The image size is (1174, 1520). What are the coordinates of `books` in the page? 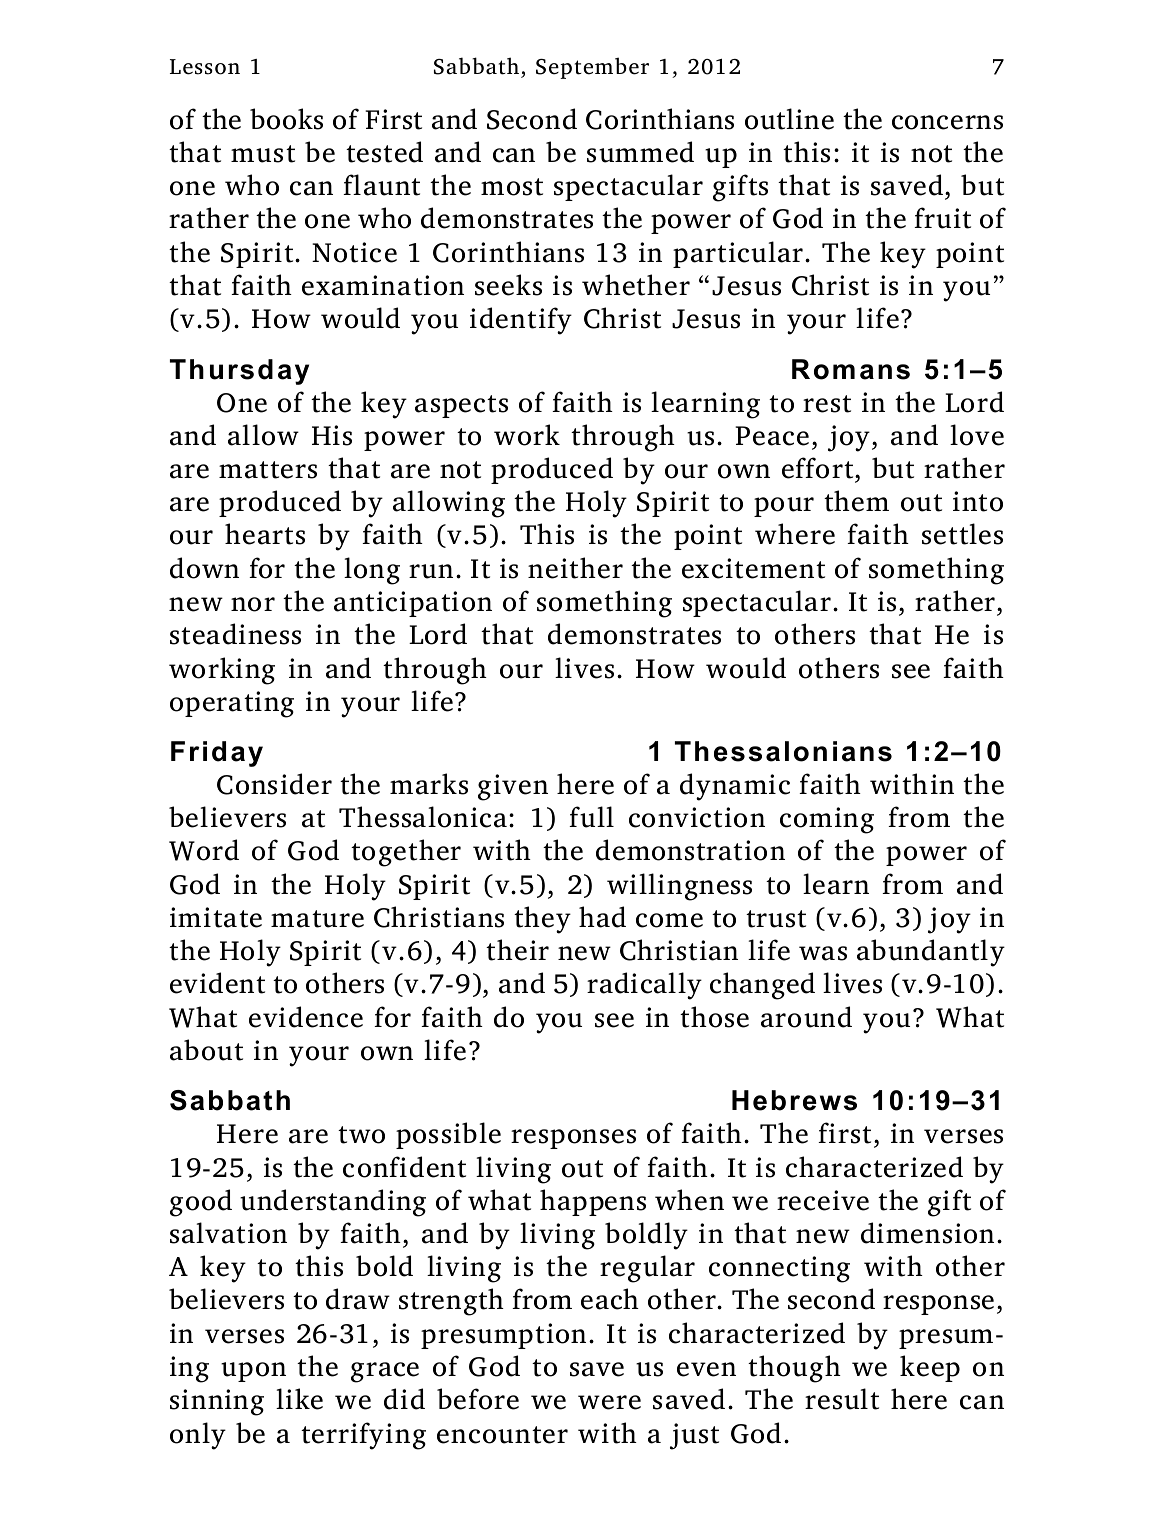 It's located at (286, 119).
